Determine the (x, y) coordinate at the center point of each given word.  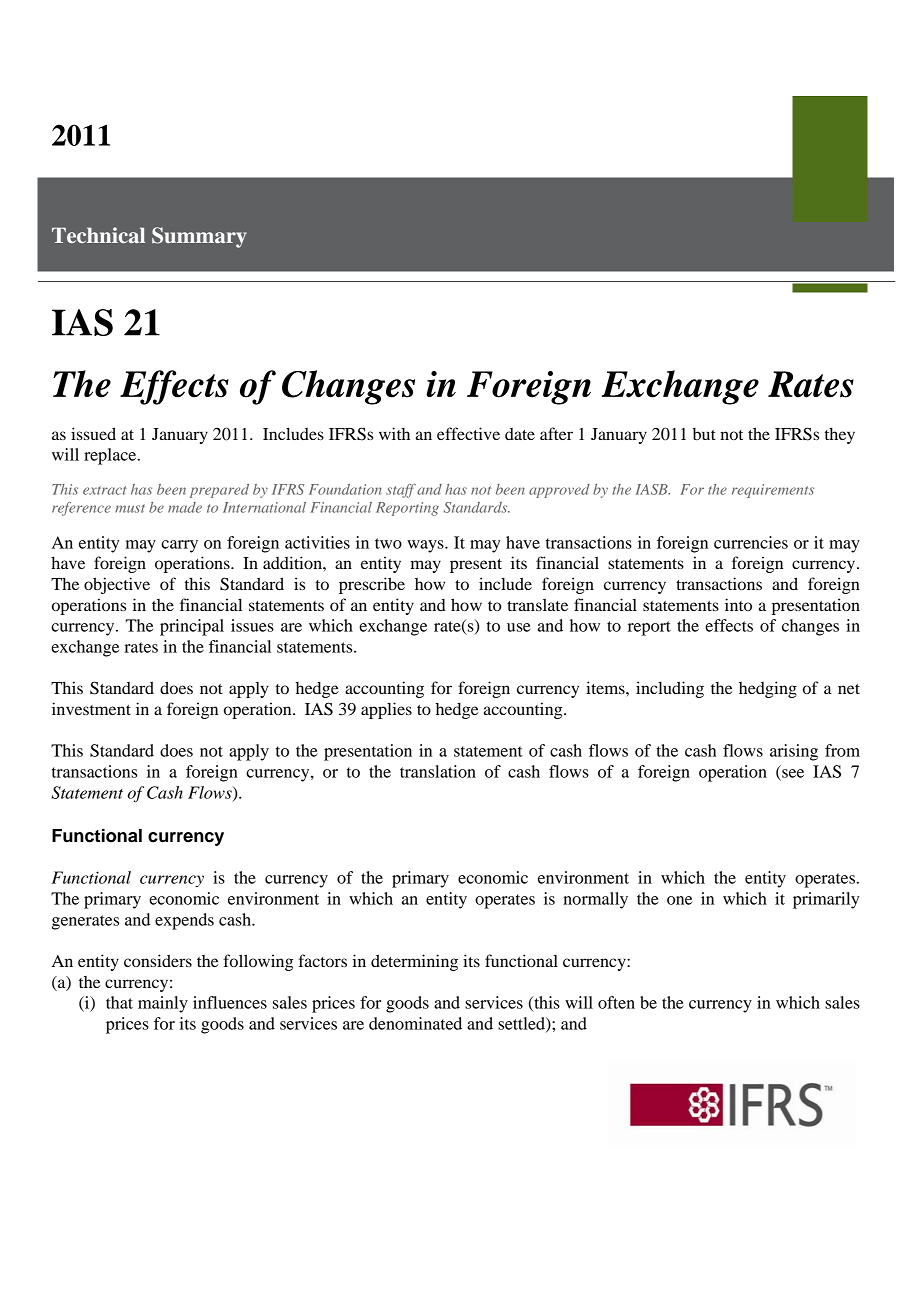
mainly (163, 1004)
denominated (415, 1023)
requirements (773, 491)
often (616, 1002)
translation (438, 771)
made (185, 507)
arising (794, 752)
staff (401, 491)
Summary (199, 237)
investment (91, 708)
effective (468, 433)
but (704, 434)
